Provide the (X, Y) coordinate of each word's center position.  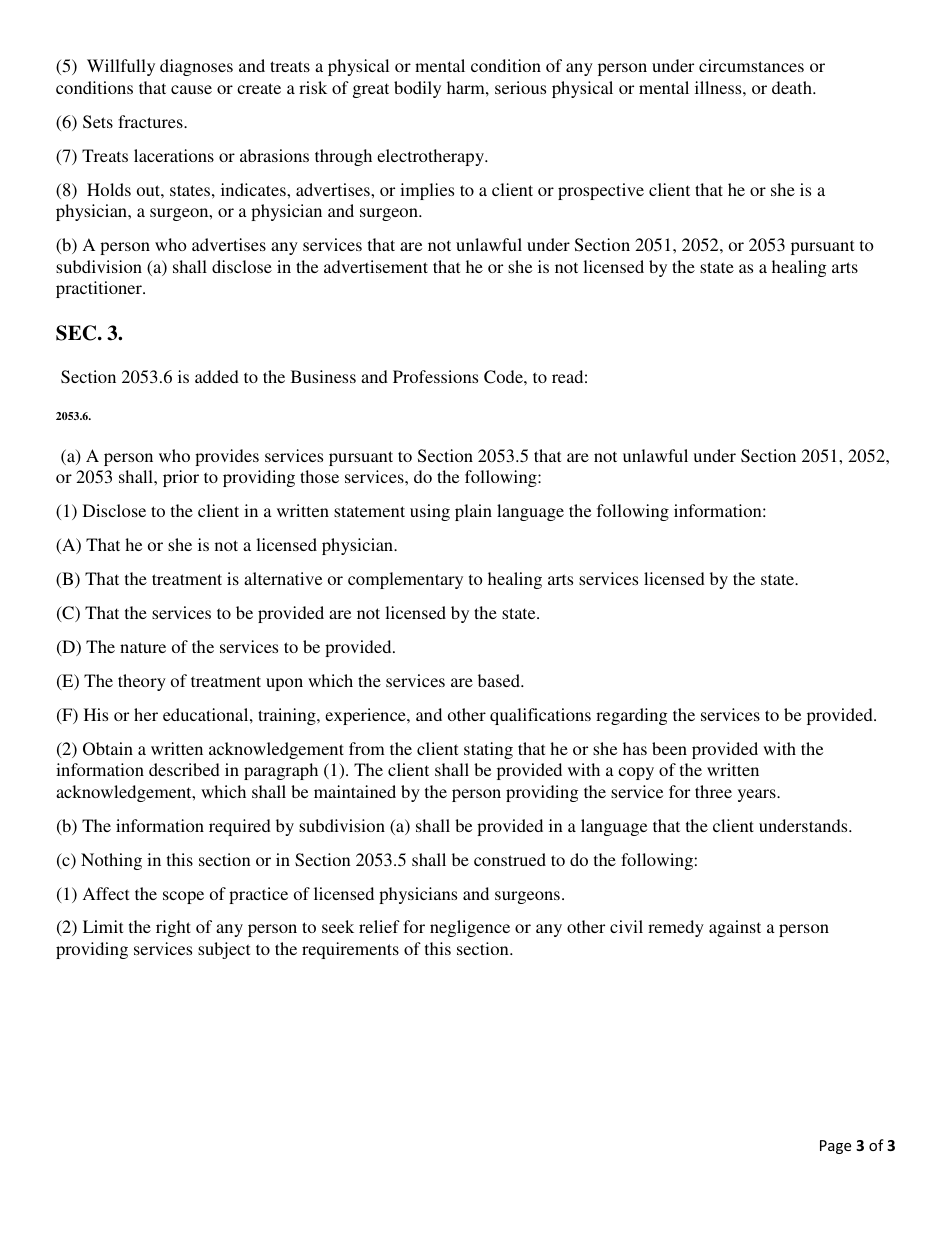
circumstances (751, 65)
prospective (601, 191)
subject (224, 950)
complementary (405, 580)
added (217, 376)
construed (510, 859)
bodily (417, 89)
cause (191, 89)
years (758, 795)
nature (143, 647)
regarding (631, 716)
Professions (435, 376)
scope (183, 897)
